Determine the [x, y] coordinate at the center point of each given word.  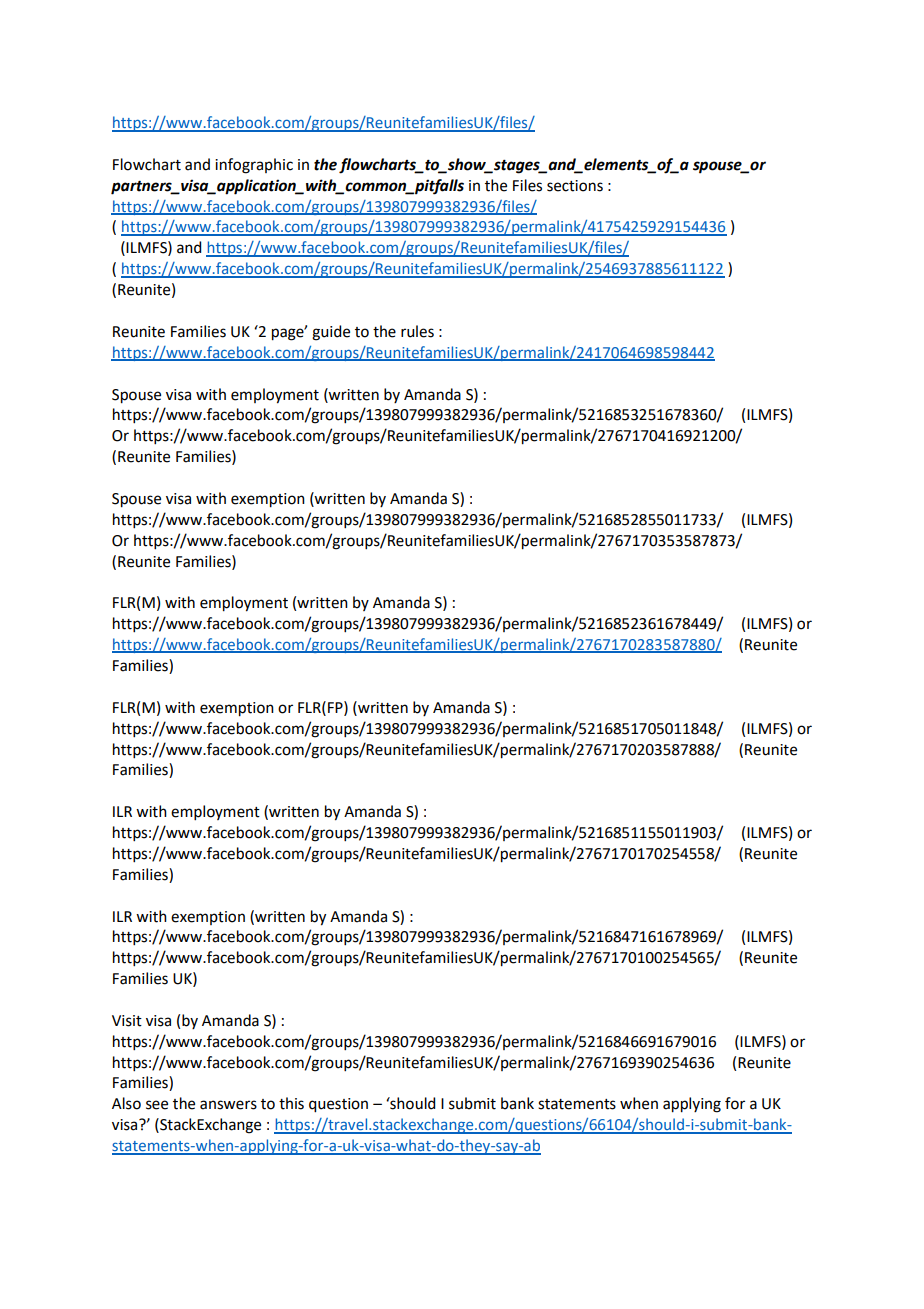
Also [126, 1103]
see [157, 1105]
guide [331, 333]
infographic [254, 166]
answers [228, 1105]
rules [417, 331]
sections [575, 186]
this [291, 1103]
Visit [127, 1021]
